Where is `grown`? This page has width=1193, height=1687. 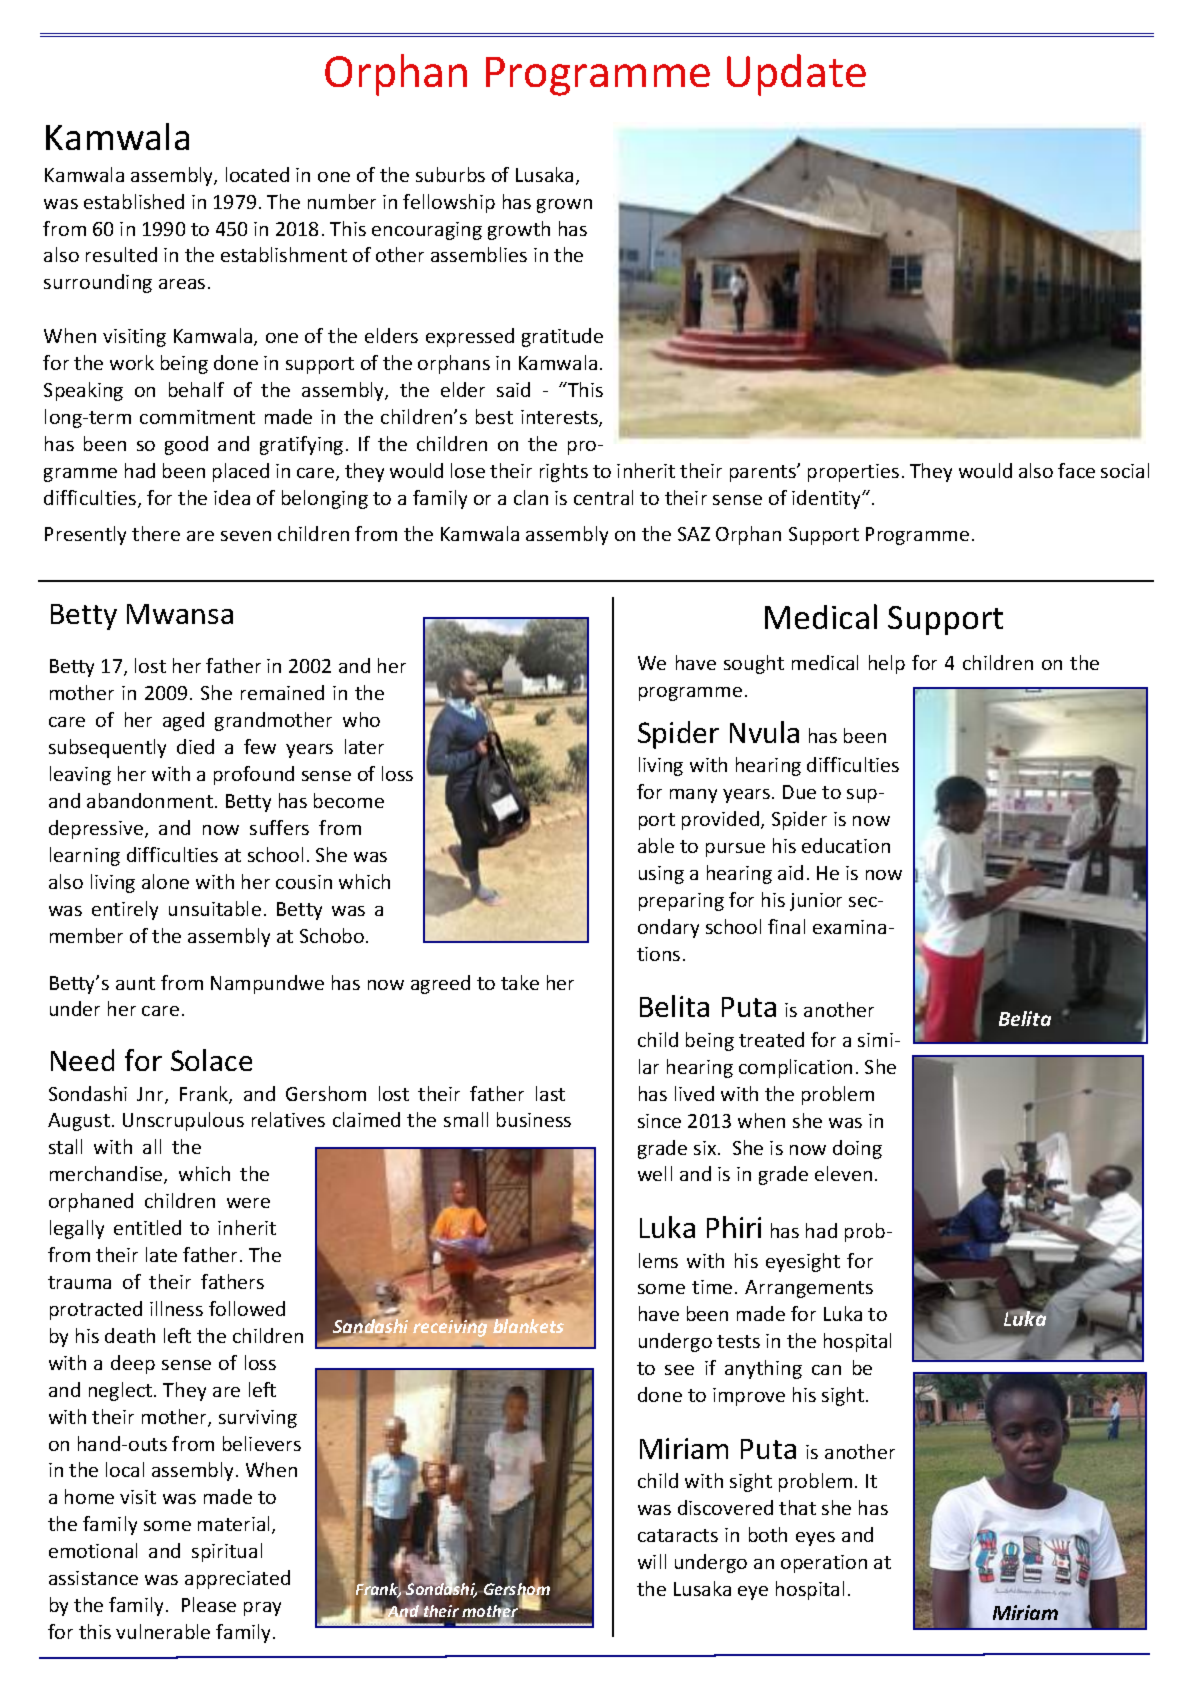 grown is located at coordinates (564, 206).
